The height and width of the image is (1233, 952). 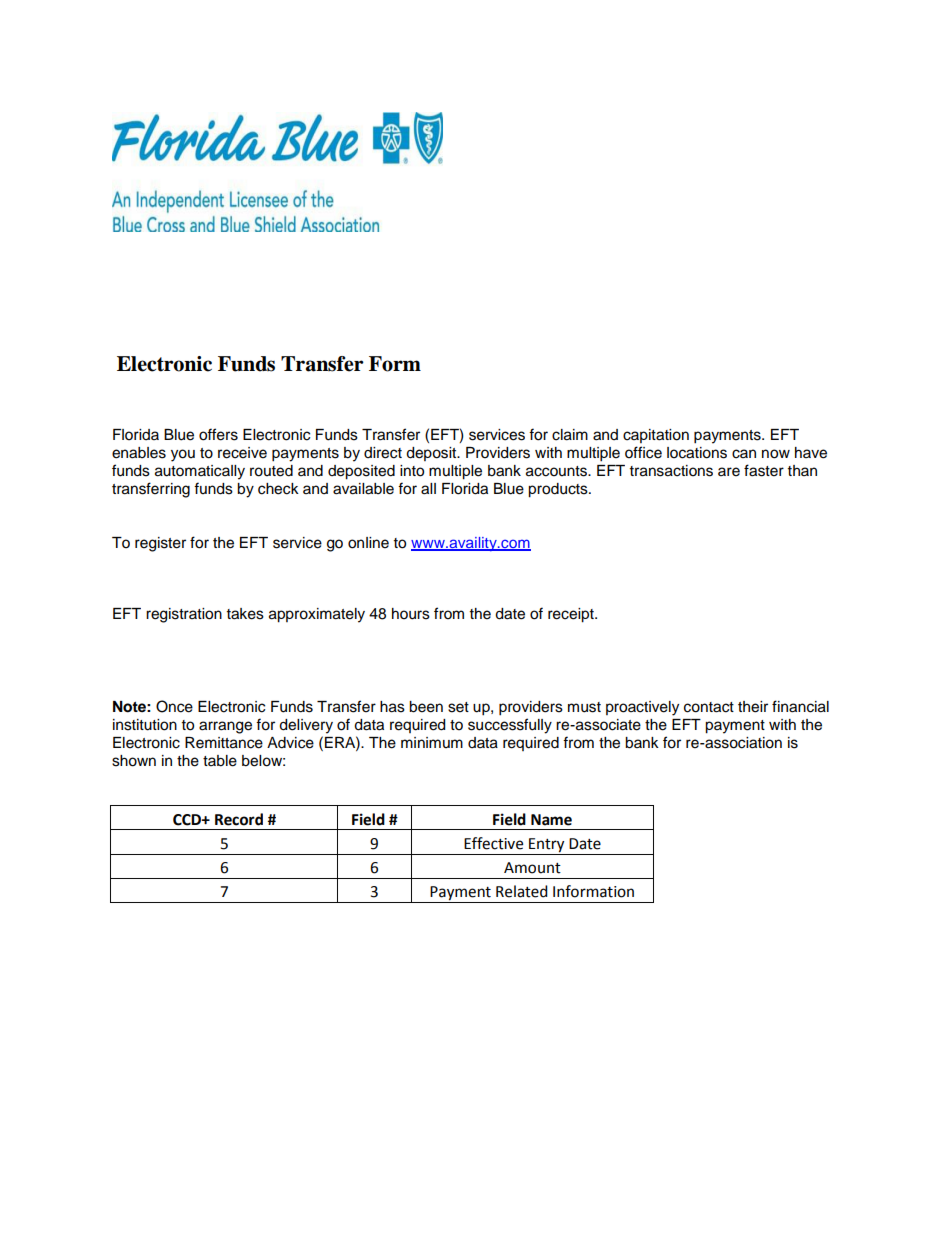 What do you see at coordinates (188, 820) in the image?
I see `CCD` at bounding box center [188, 820].
